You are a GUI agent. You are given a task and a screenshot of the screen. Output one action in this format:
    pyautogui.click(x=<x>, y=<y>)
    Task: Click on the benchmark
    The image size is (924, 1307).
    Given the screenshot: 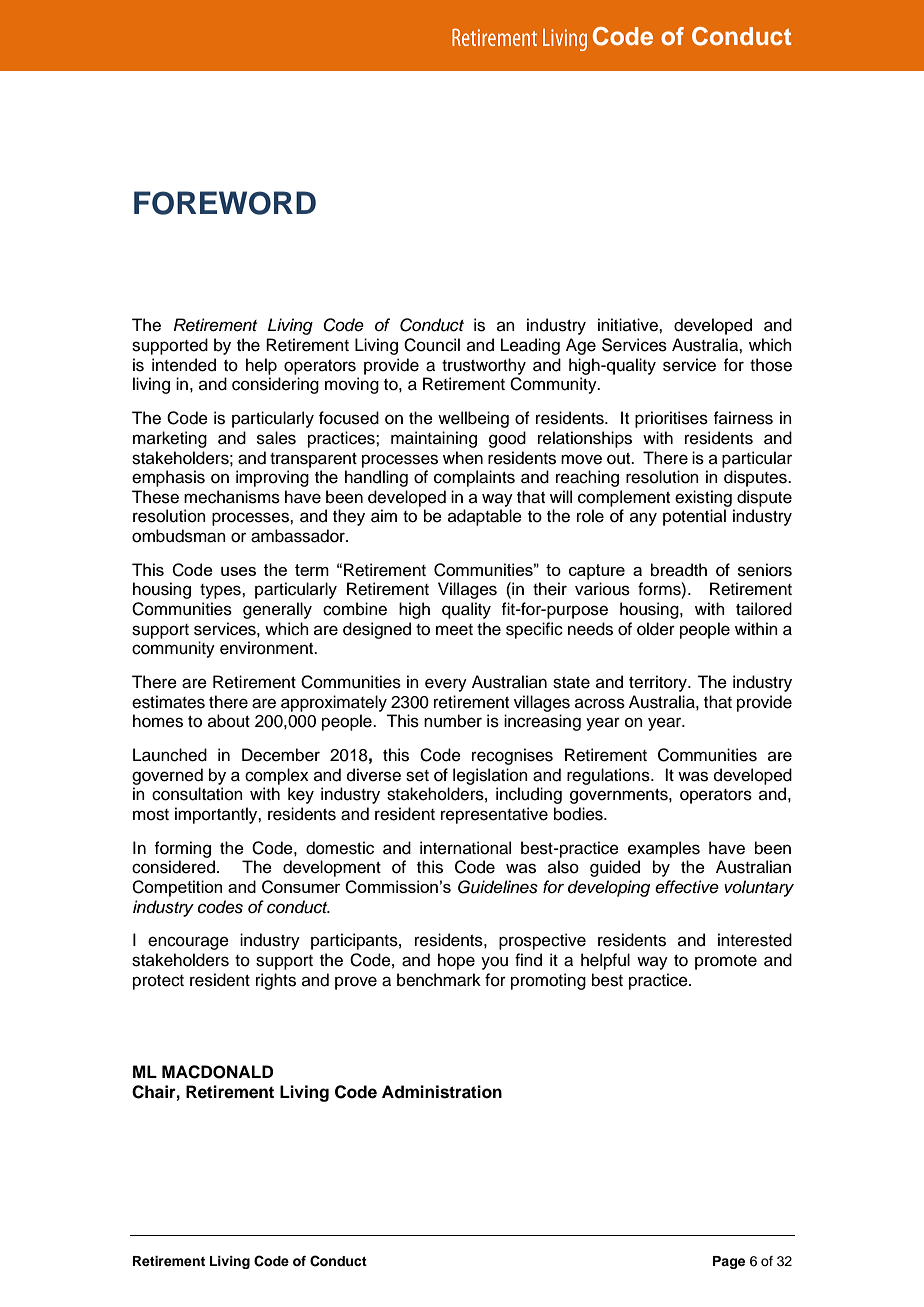 What is the action you would take?
    pyautogui.click(x=439, y=980)
